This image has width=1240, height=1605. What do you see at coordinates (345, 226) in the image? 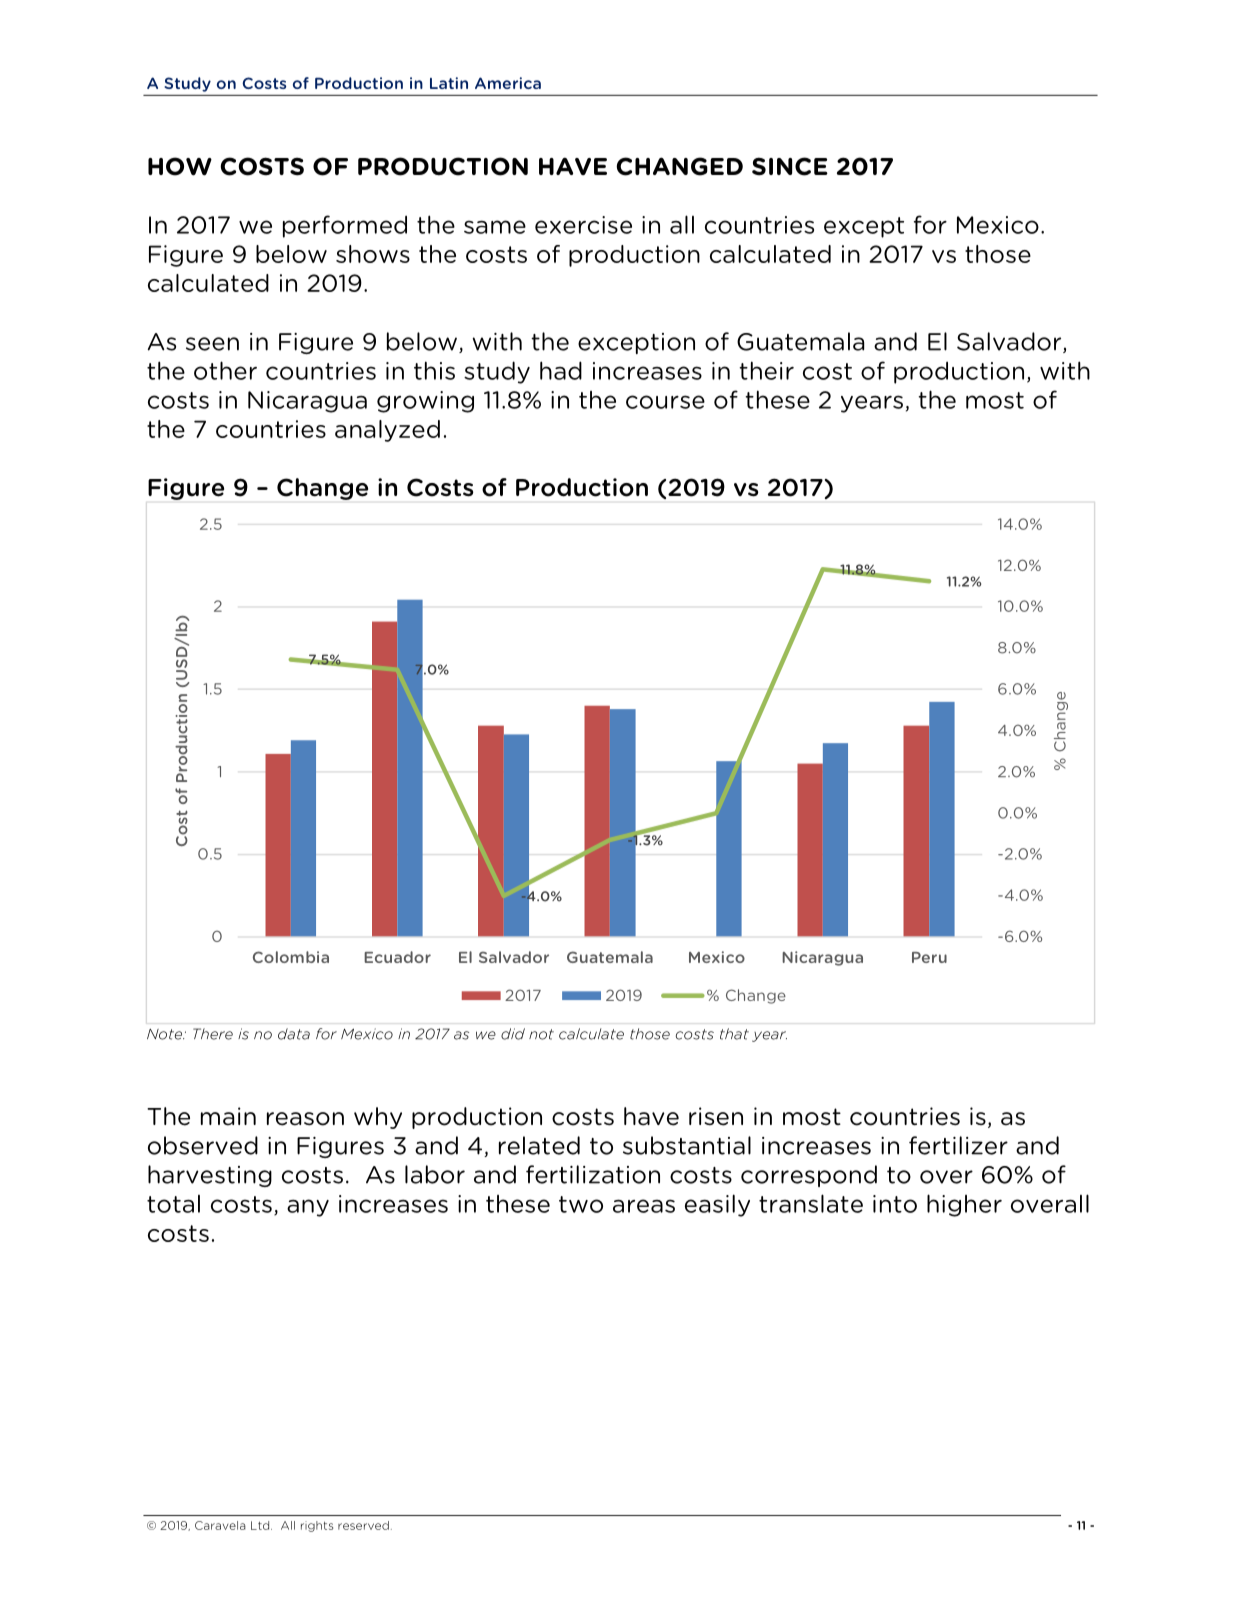
I see `performed` at bounding box center [345, 226].
